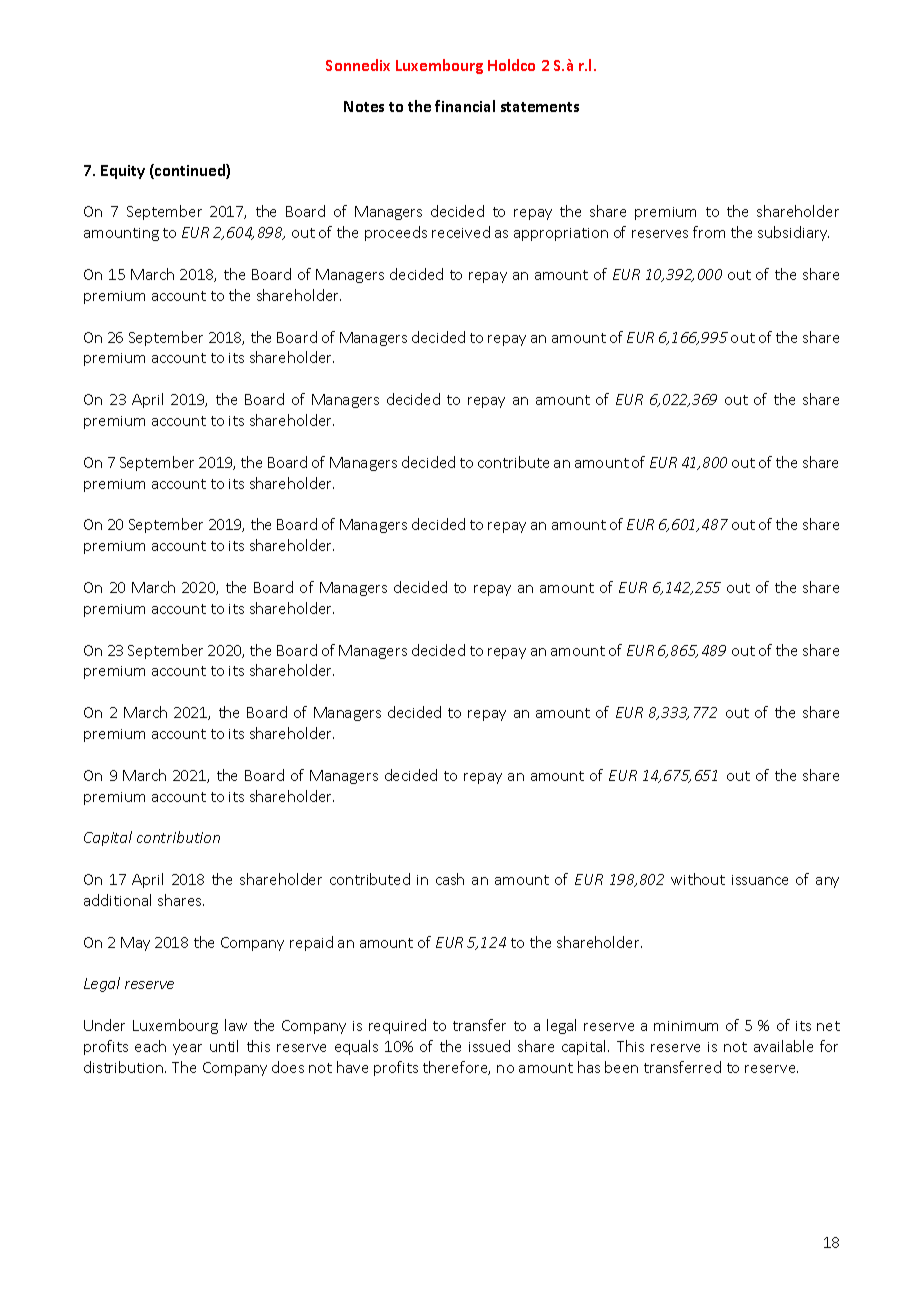 The height and width of the screenshot is (1308, 924). What do you see at coordinates (396, 233) in the screenshot?
I see `proceeds` at bounding box center [396, 233].
